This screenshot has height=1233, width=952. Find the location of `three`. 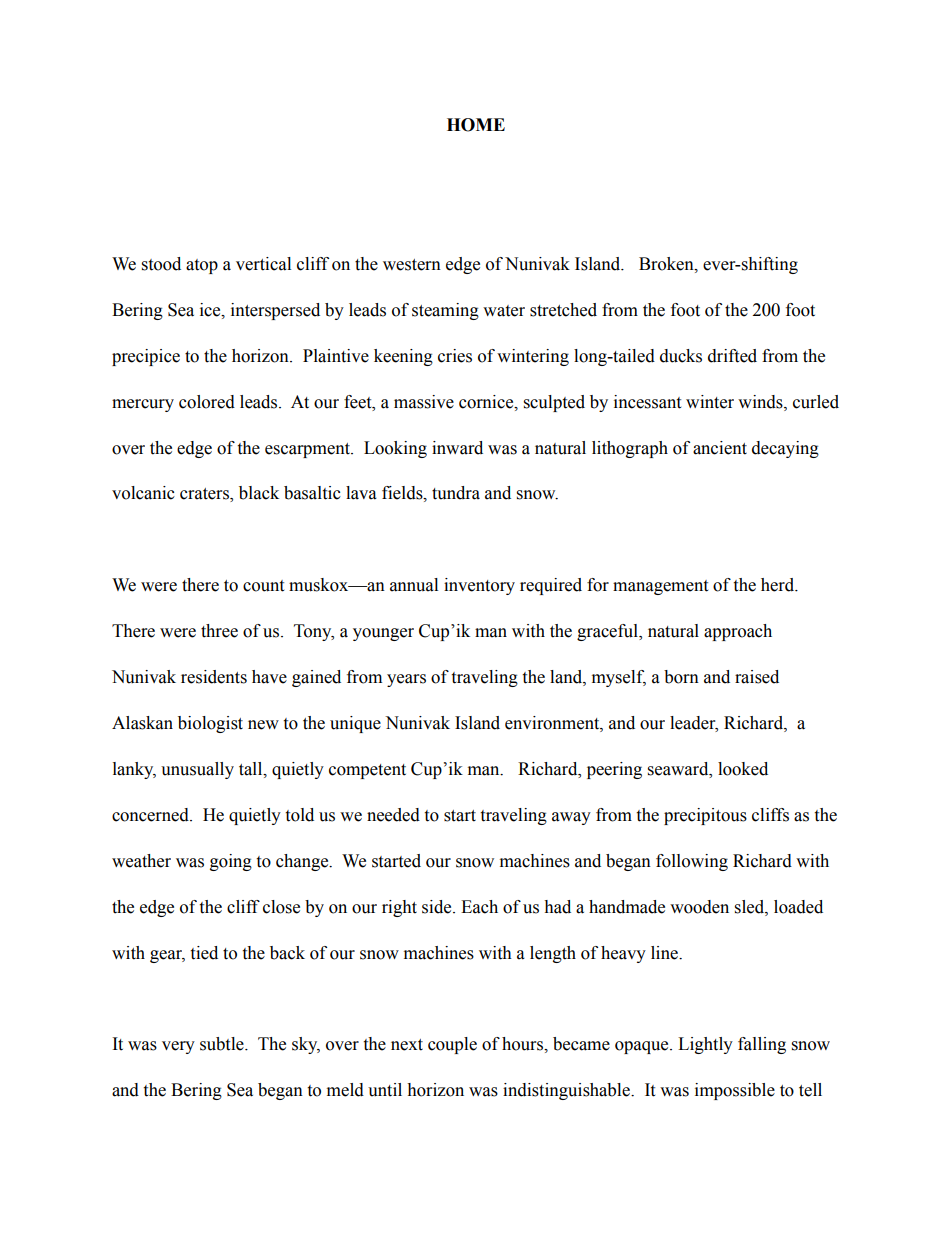

three is located at coordinates (219, 631).
